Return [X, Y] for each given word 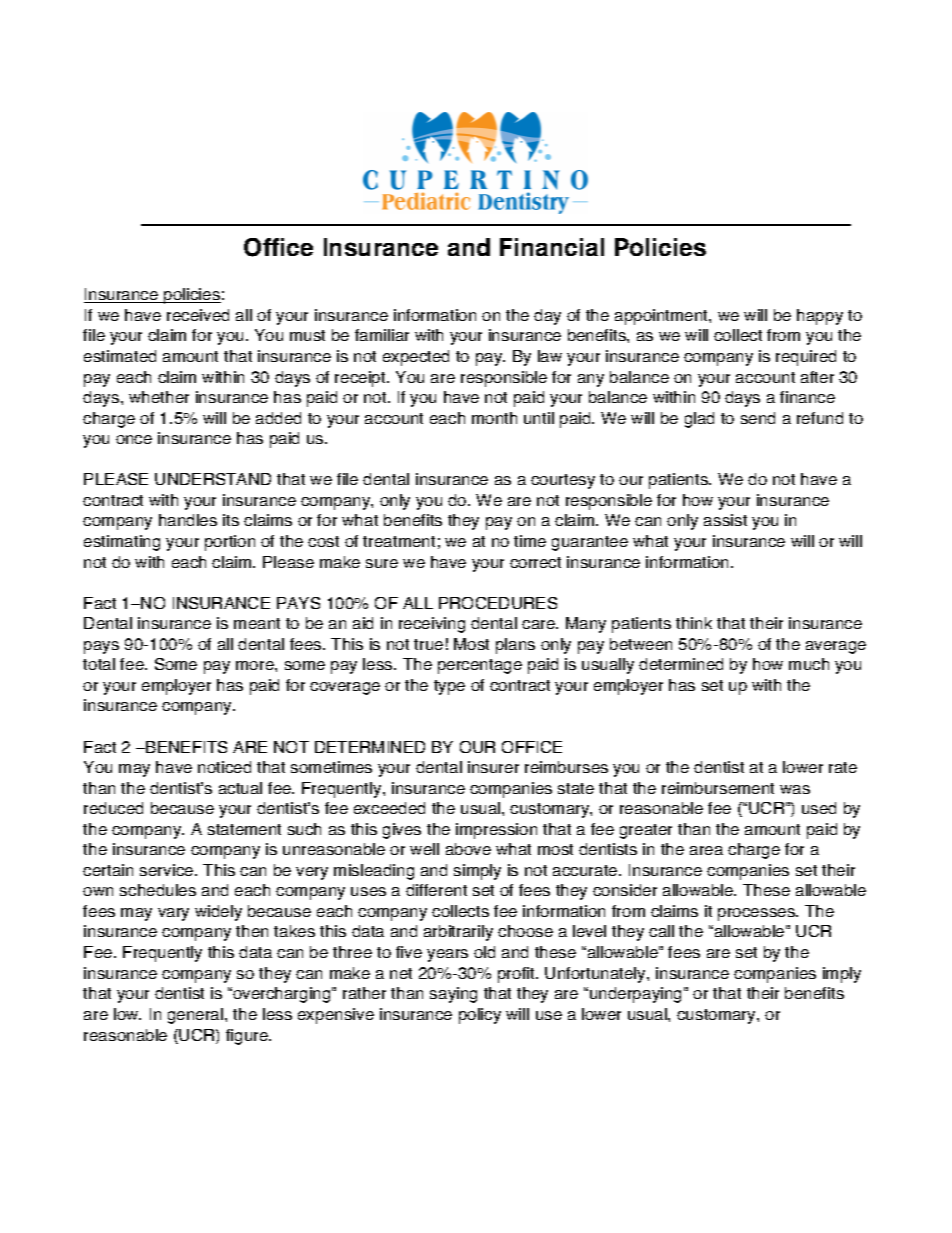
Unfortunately [596, 975]
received [198, 315]
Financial [552, 247]
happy [820, 317]
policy [480, 1016]
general [197, 1016]
